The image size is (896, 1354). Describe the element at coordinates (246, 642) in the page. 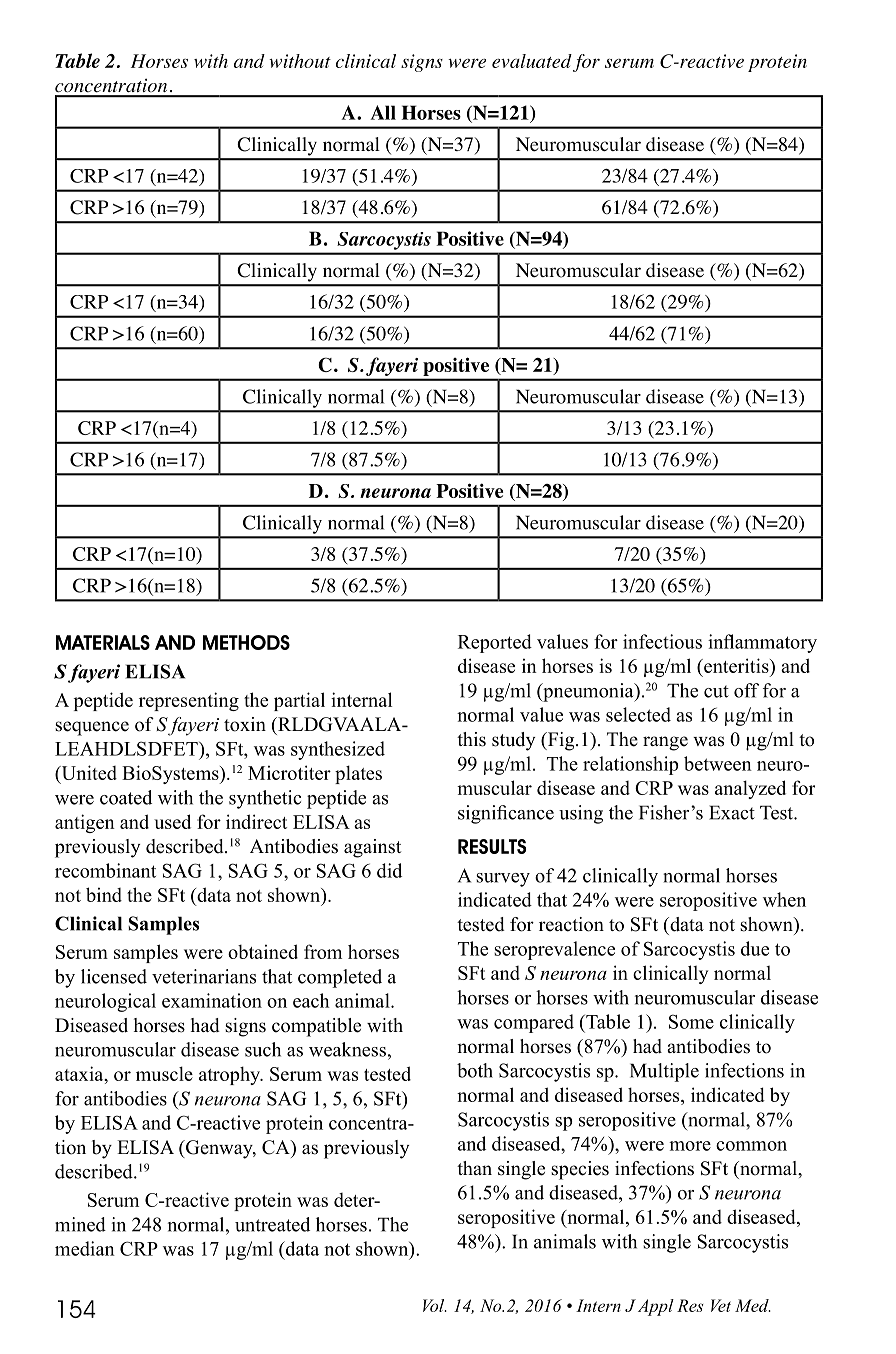

I see `METHODS` at that location.
